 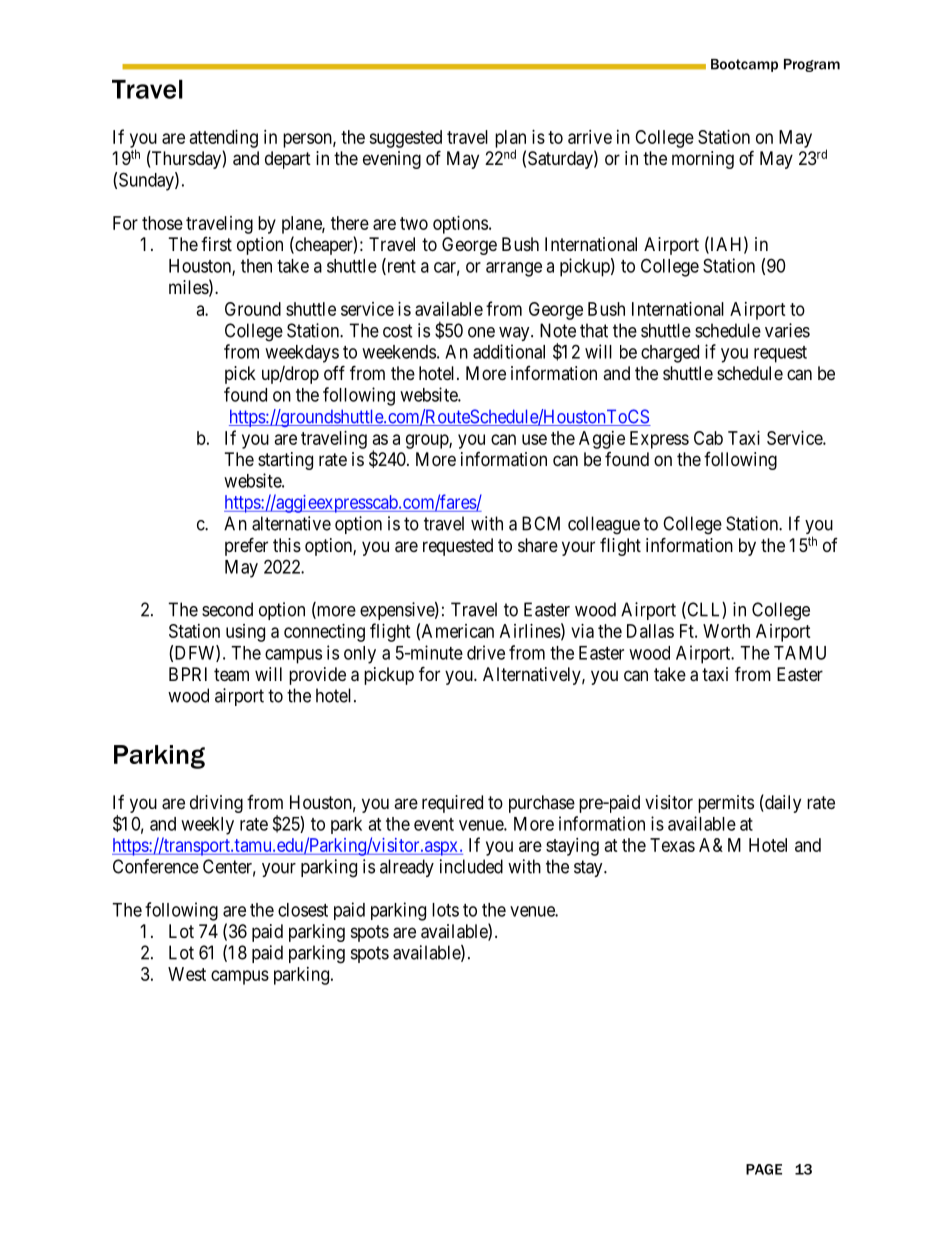 What do you see at coordinates (187, 974) in the image?
I see `West` at bounding box center [187, 974].
